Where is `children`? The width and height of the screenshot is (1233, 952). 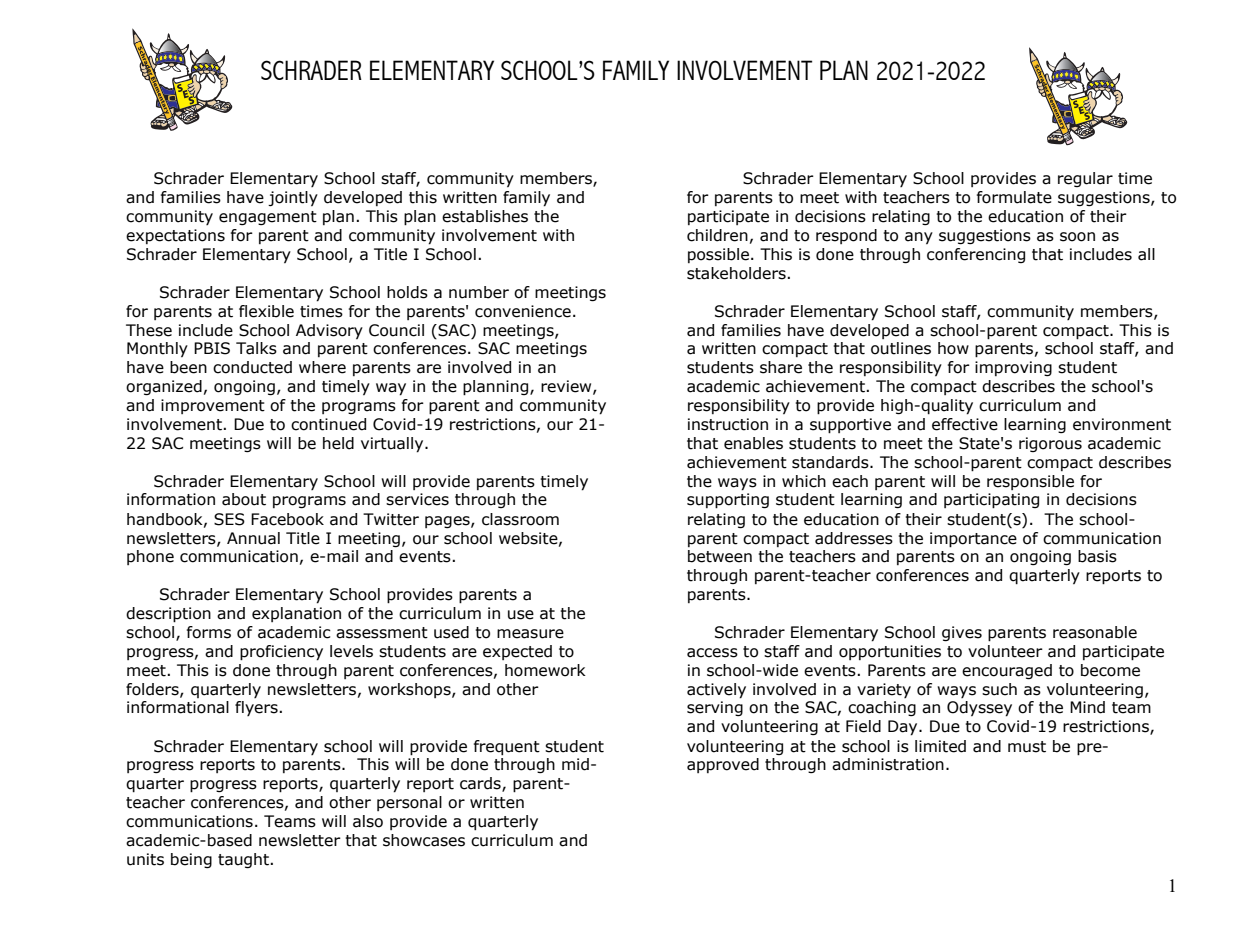 children is located at coordinates (717, 235).
